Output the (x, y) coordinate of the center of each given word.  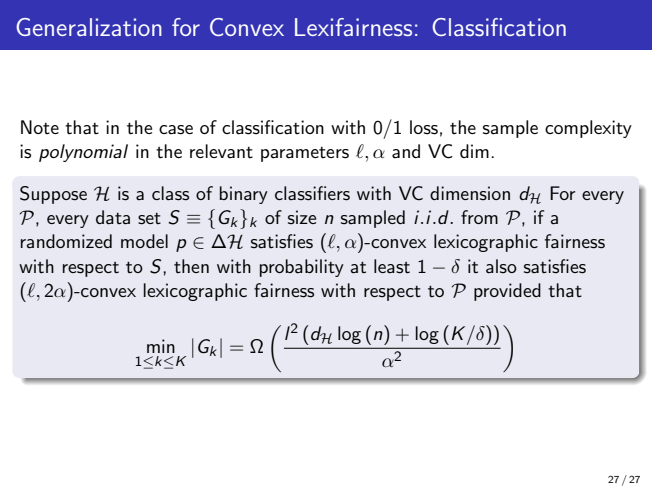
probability (302, 268)
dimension (470, 193)
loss (424, 127)
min (161, 346)
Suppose (53, 195)
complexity (588, 129)
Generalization (89, 27)
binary (244, 195)
